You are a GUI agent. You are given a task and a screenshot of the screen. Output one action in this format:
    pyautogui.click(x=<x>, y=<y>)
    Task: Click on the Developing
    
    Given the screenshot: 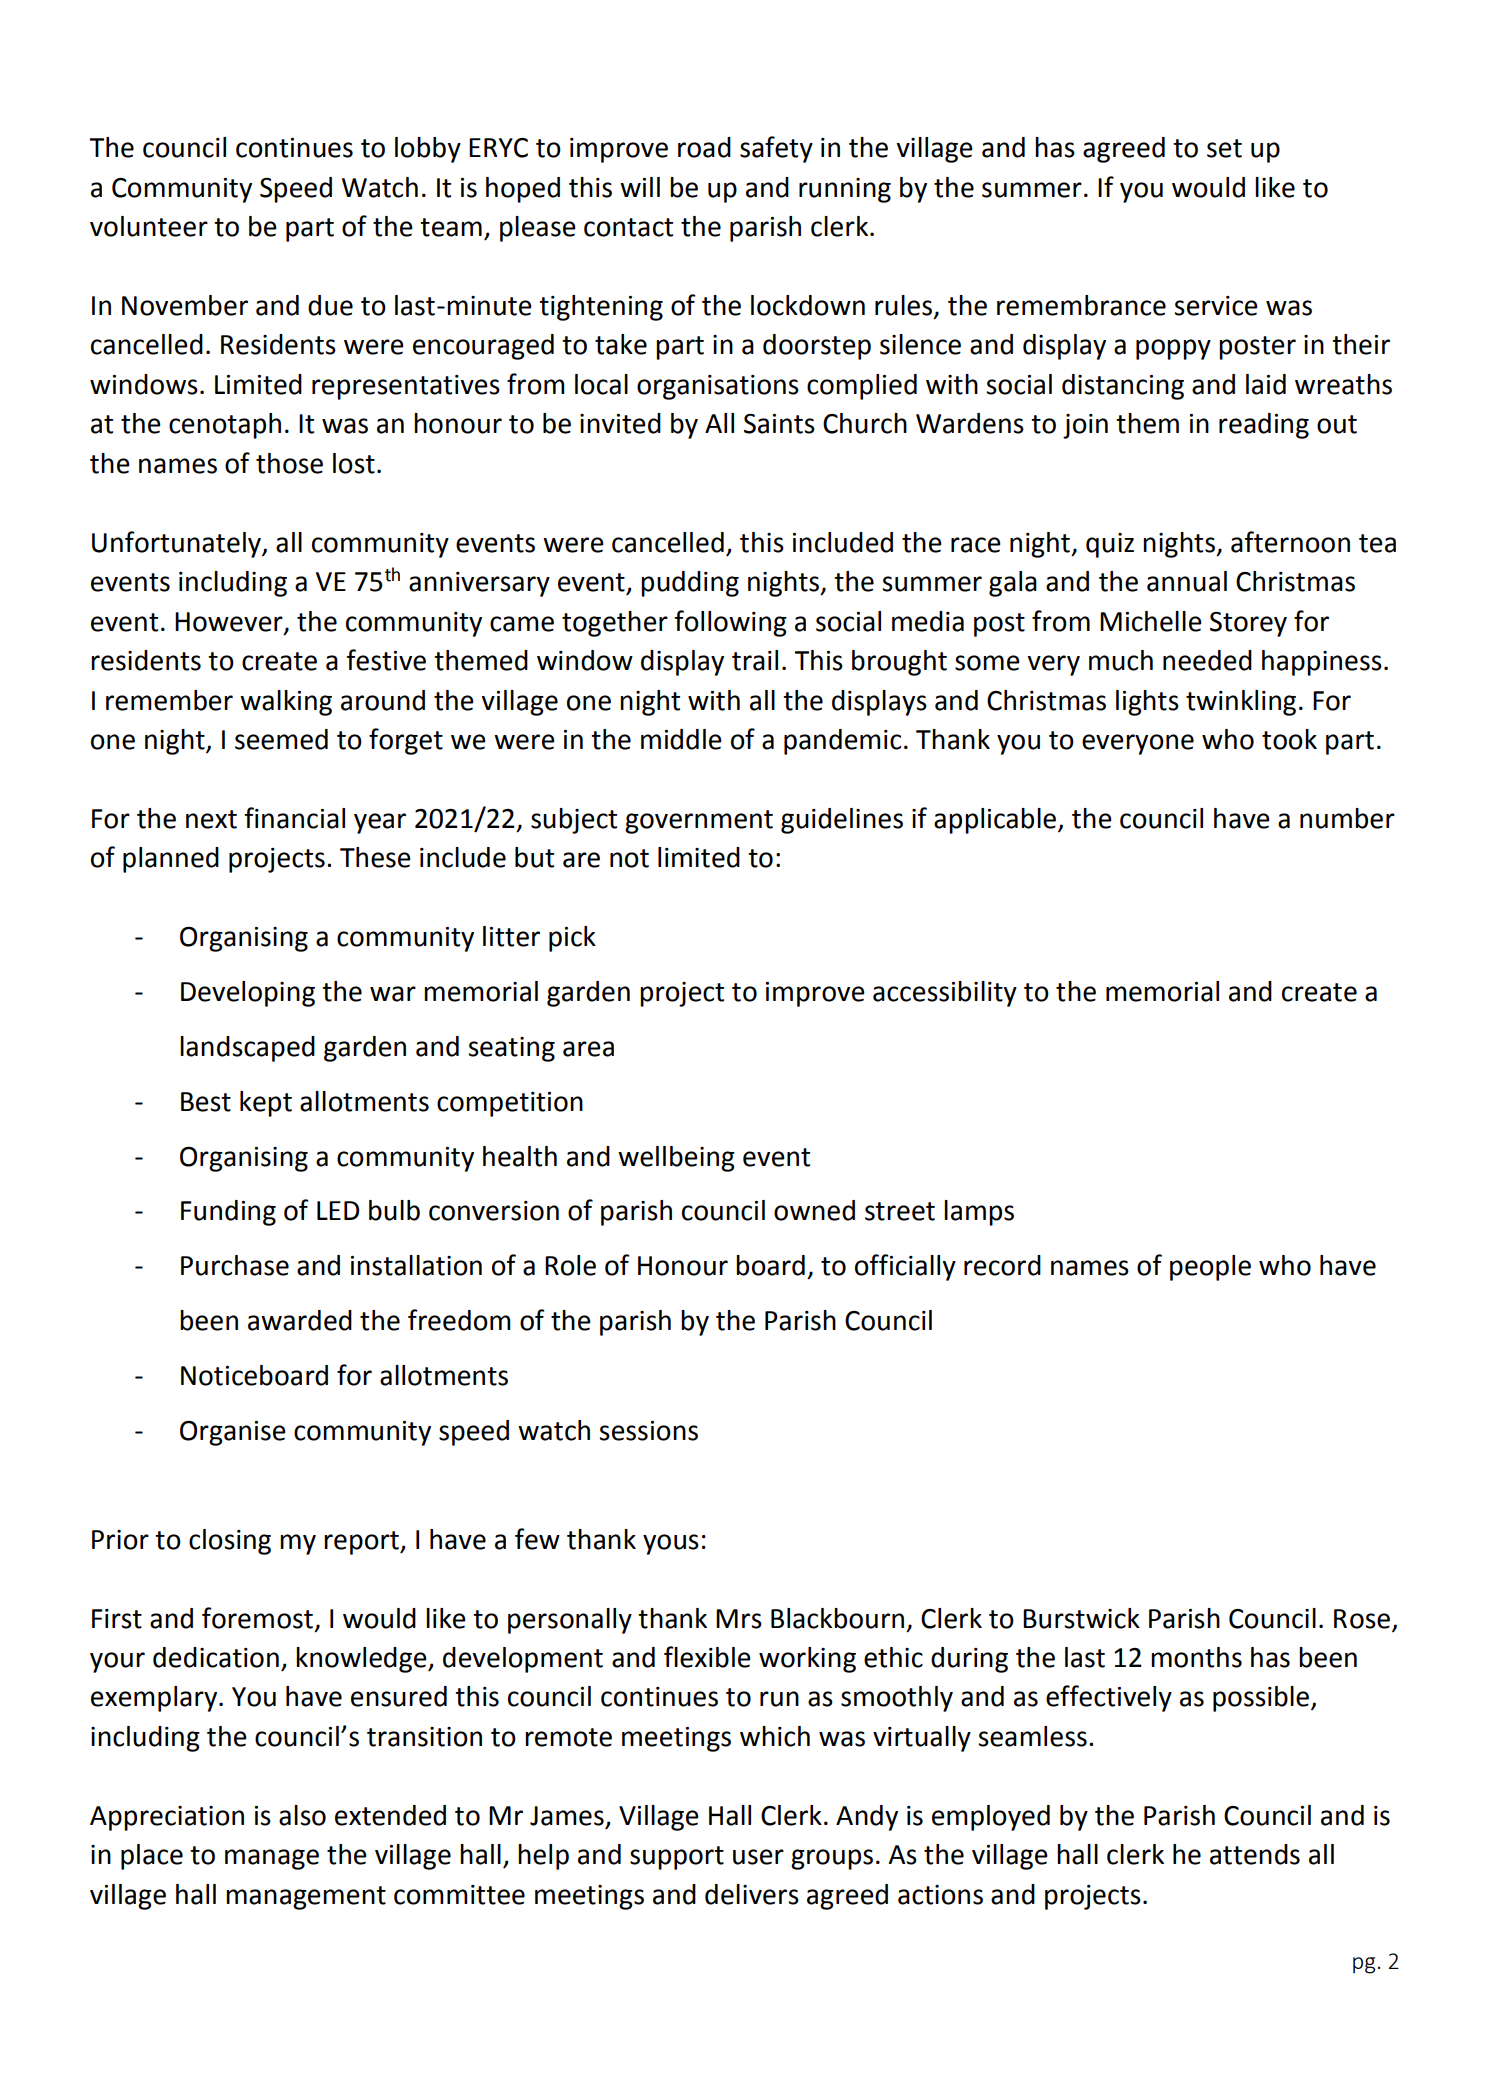 What is the action you would take?
    pyautogui.click(x=248, y=994)
